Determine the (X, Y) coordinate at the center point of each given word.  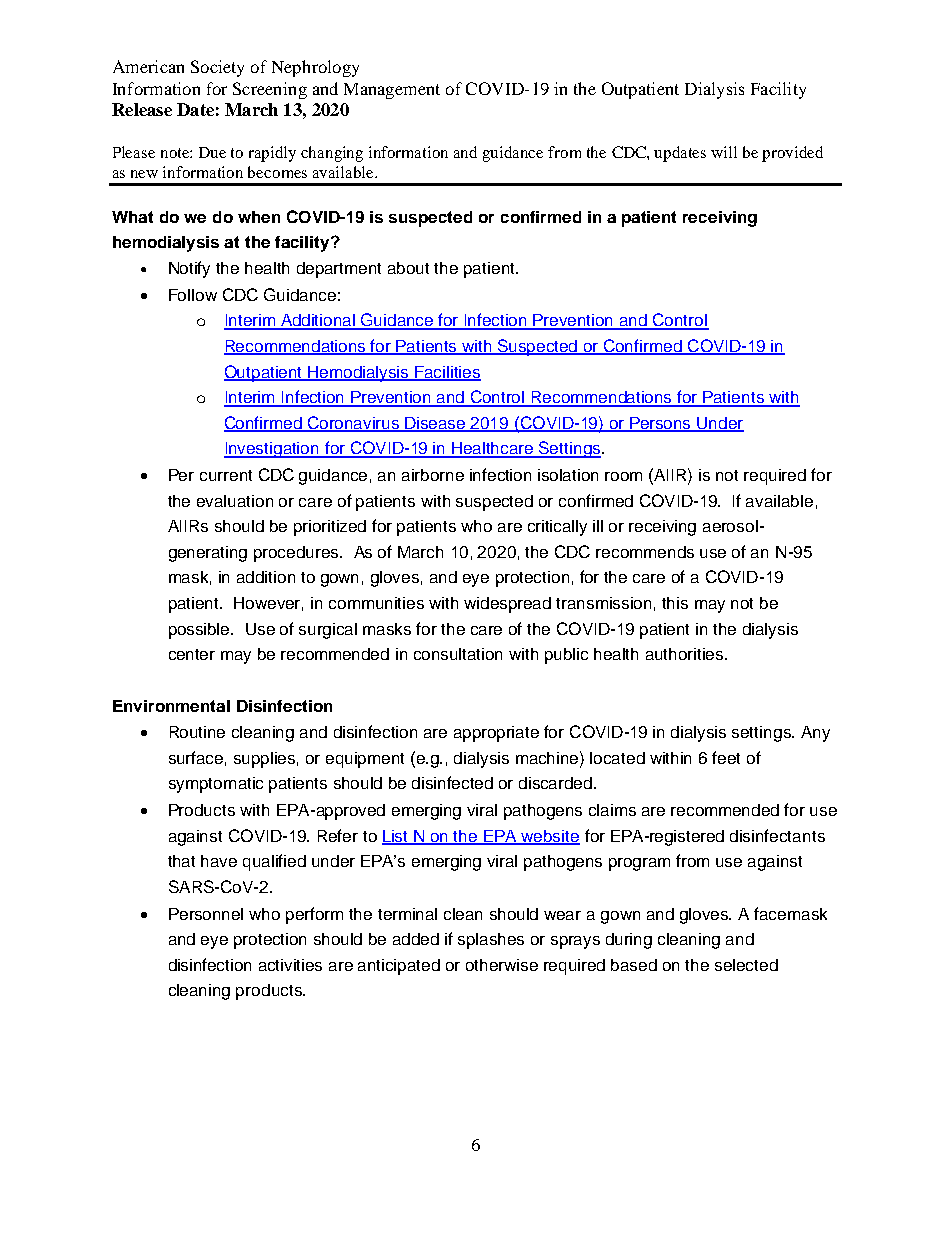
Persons (661, 424)
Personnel (206, 914)
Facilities (447, 373)
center (192, 654)
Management (392, 91)
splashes (491, 941)
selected (746, 965)
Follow (193, 295)
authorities (686, 654)
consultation (458, 654)
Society (217, 68)
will (724, 152)
